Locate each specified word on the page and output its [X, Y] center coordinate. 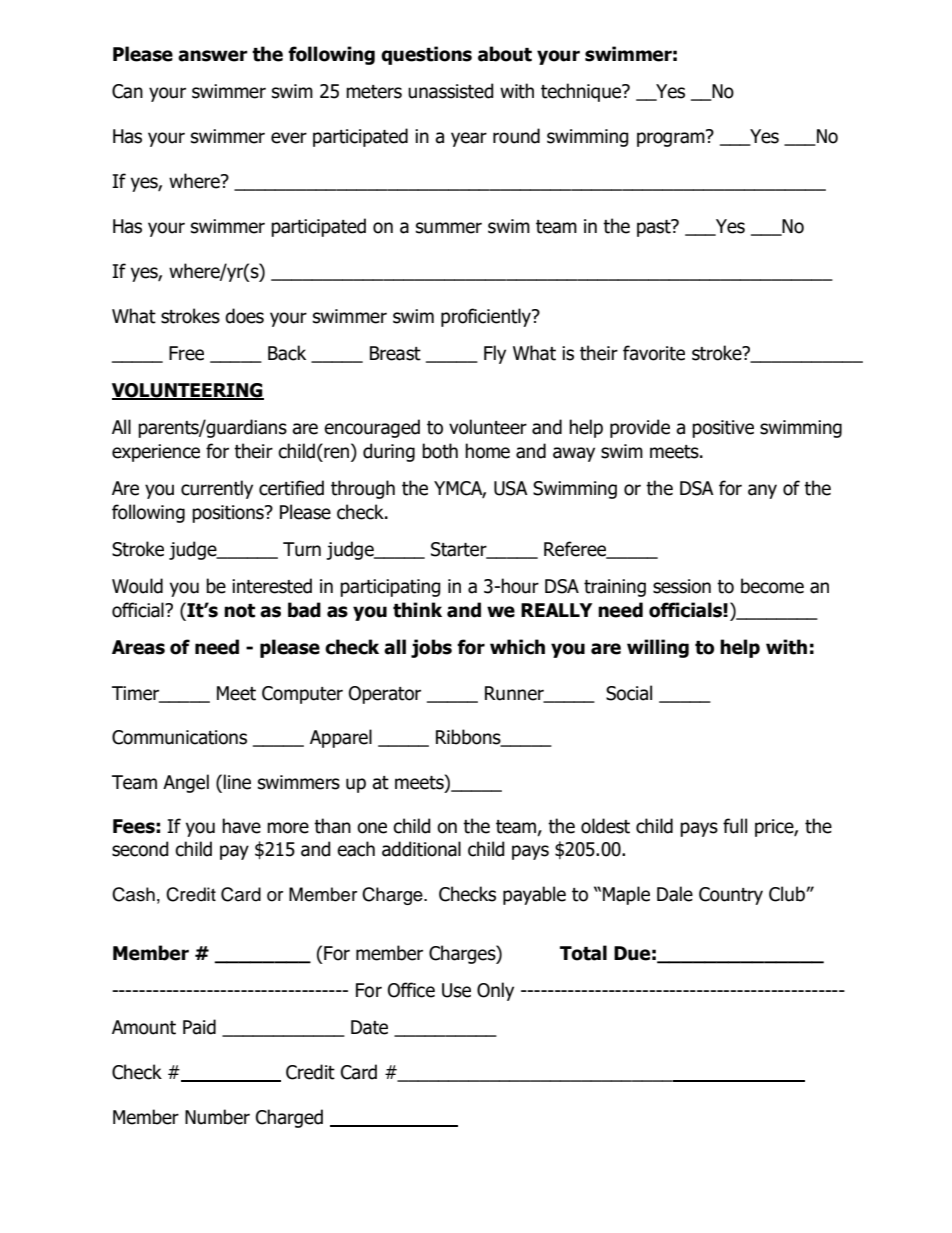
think [417, 610]
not [239, 611]
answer [213, 56]
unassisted [451, 91]
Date [369, 1027]
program [672, 138]
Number [217, 1117]
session [682, 586]
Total [583, 953]
